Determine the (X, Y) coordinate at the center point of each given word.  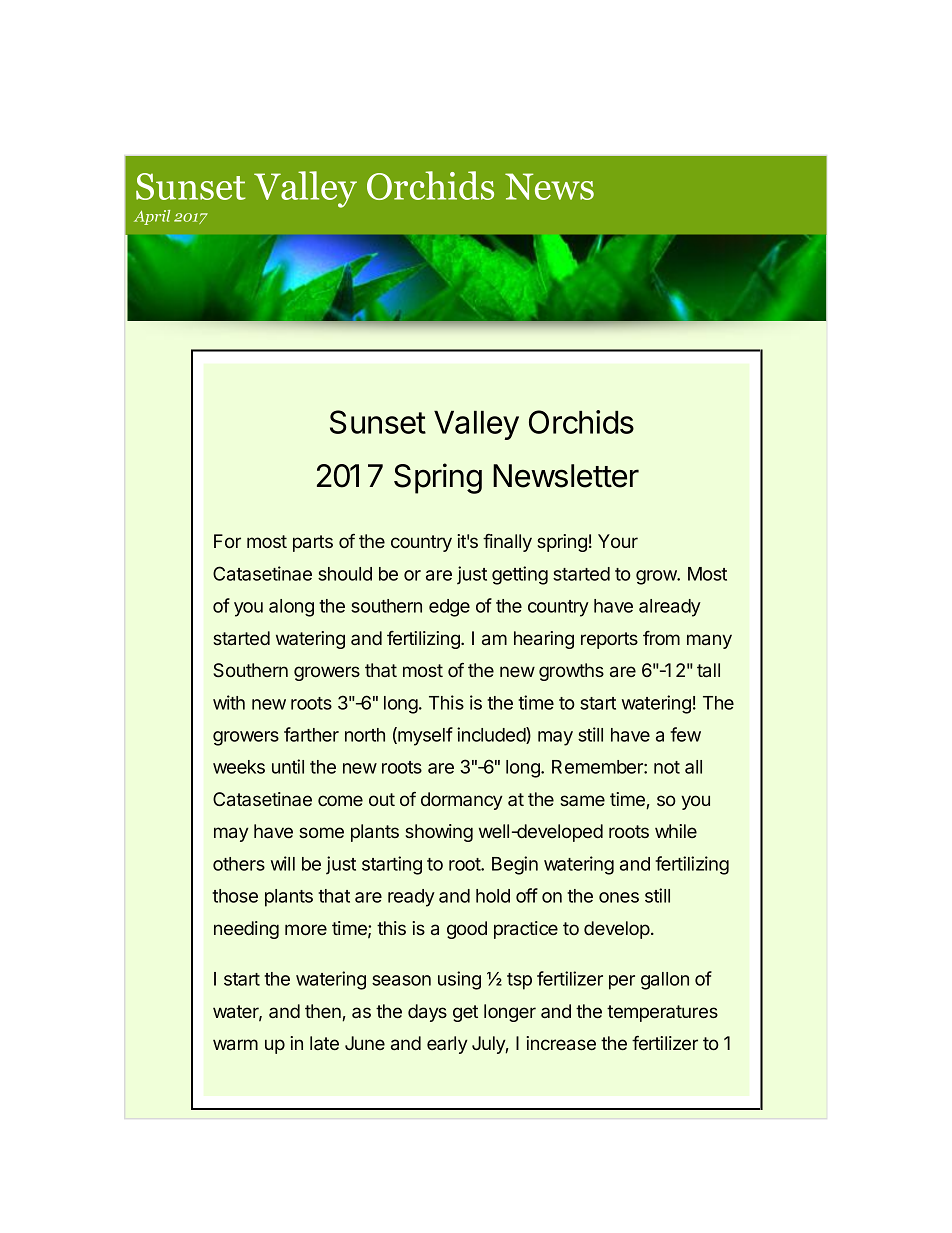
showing (439, 833)
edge (449, 608)
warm (235, 1044)
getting (520, 575)
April (152, 217)
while (676, 831)
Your (618, 541)
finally (507, 543)
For (227, 541)
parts (313, 543)
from (661, 638)
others (239, 864)
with (229, 702)
